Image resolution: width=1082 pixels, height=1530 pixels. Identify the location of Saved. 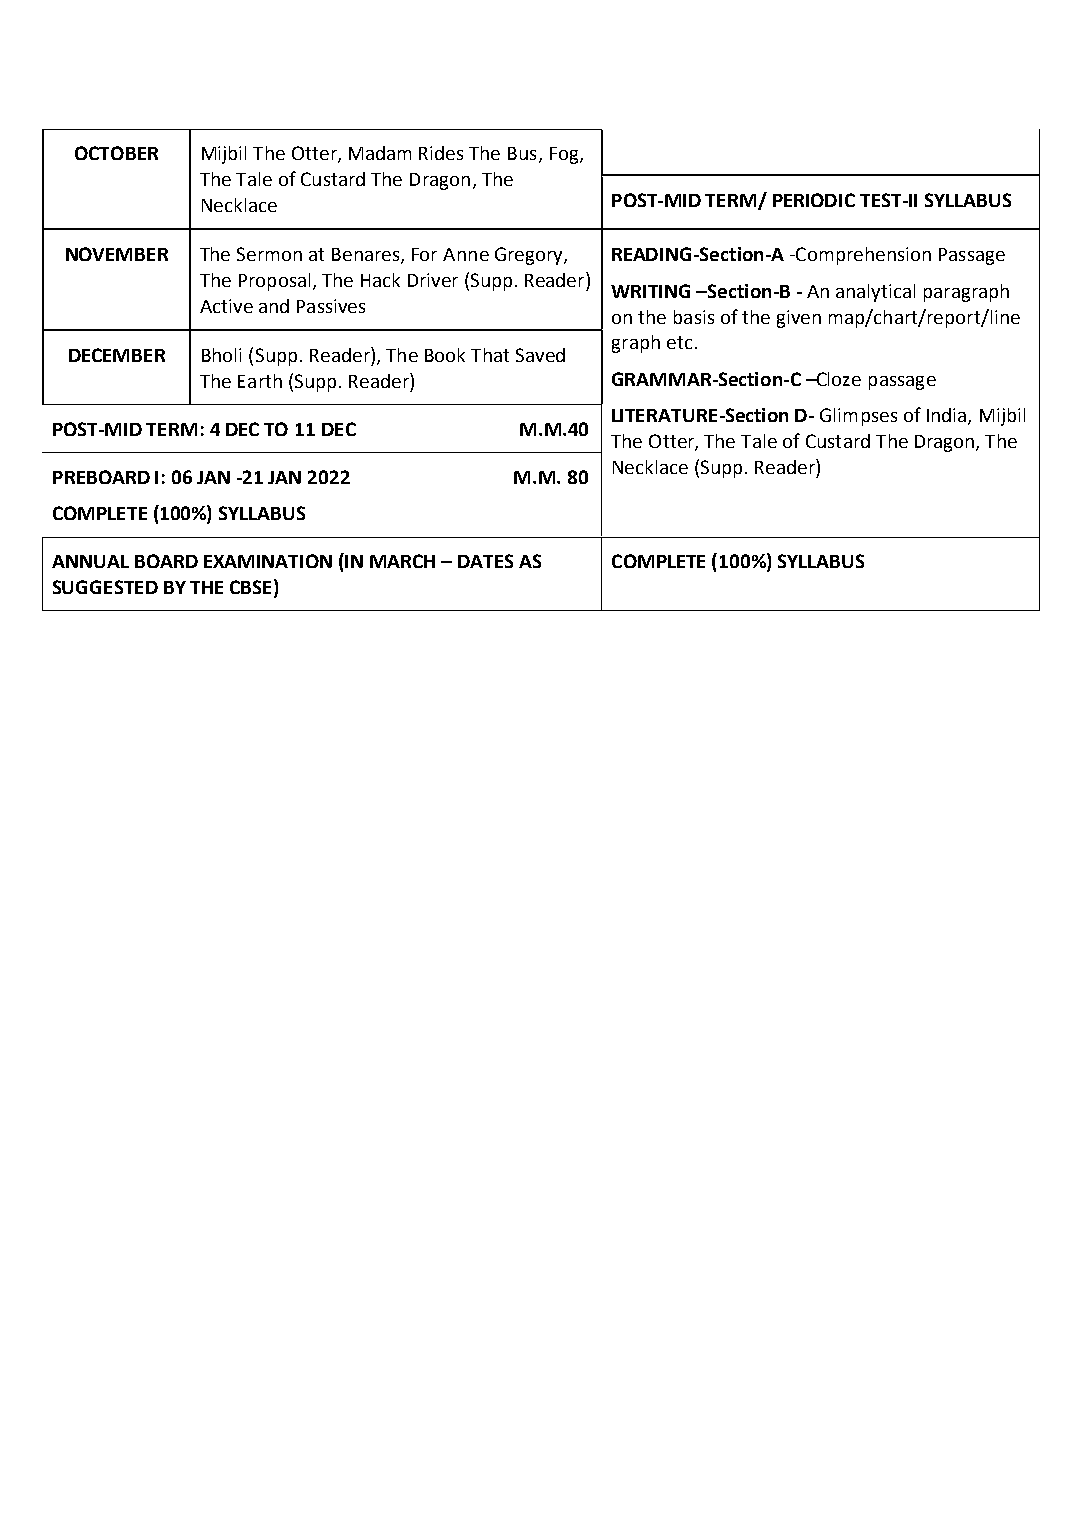
(540, 355).
